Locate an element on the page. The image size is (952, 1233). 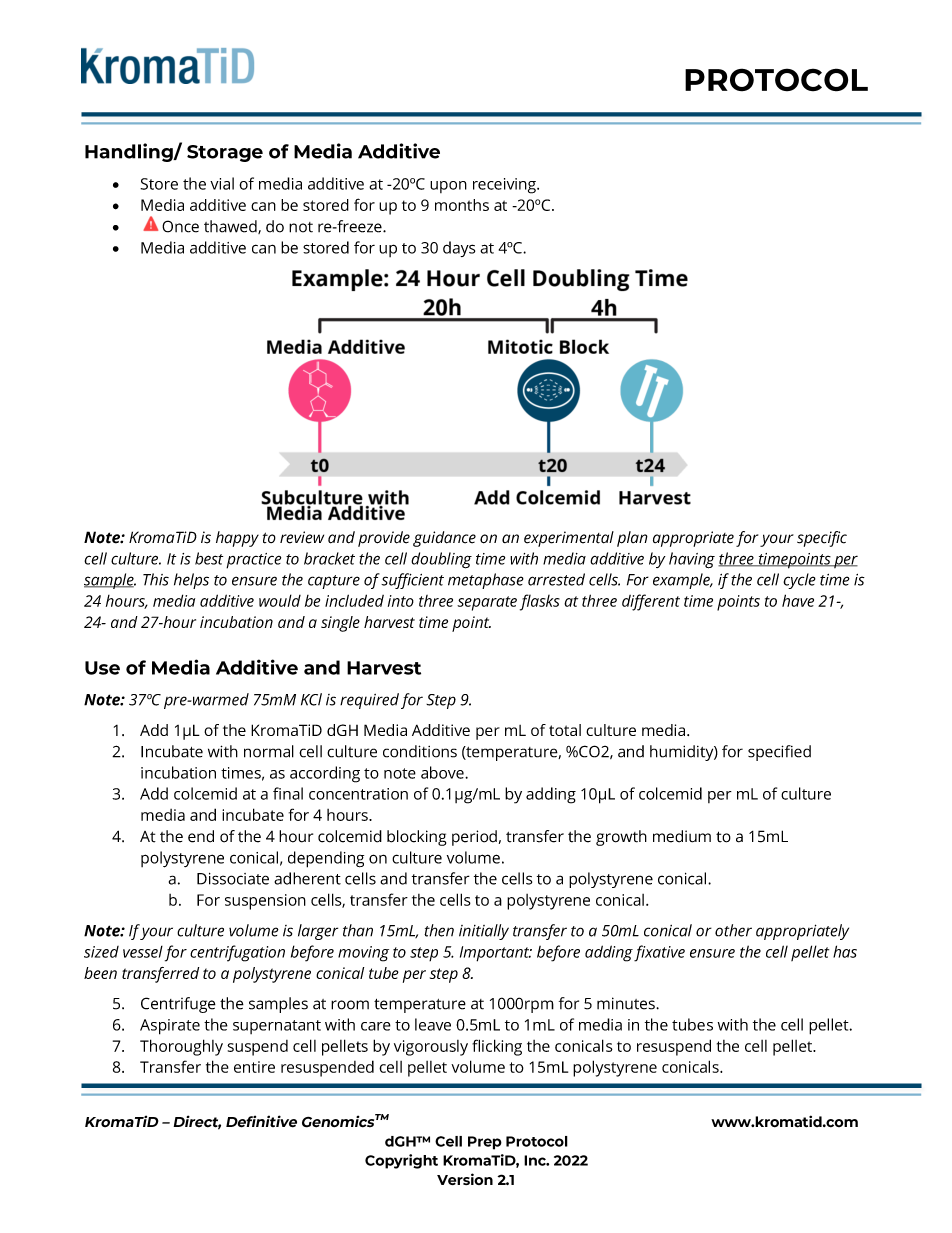
happy is located at coordinates (237, 539).
